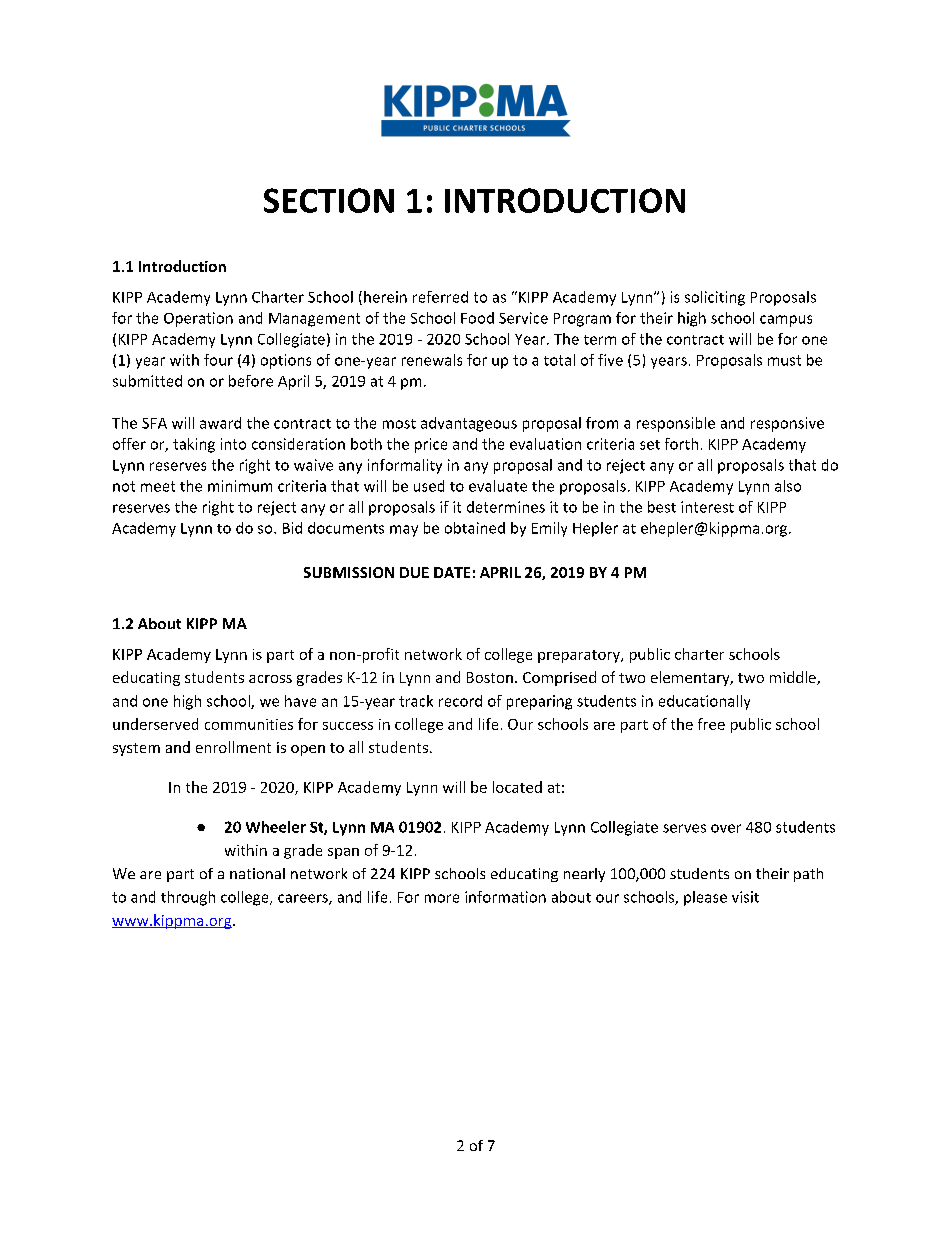 This screenshot has height=1233, width=952. What do you see at coordinates (329, 200) in the screenshot?
I see `SECTION` at bounding box center [329, 200].
